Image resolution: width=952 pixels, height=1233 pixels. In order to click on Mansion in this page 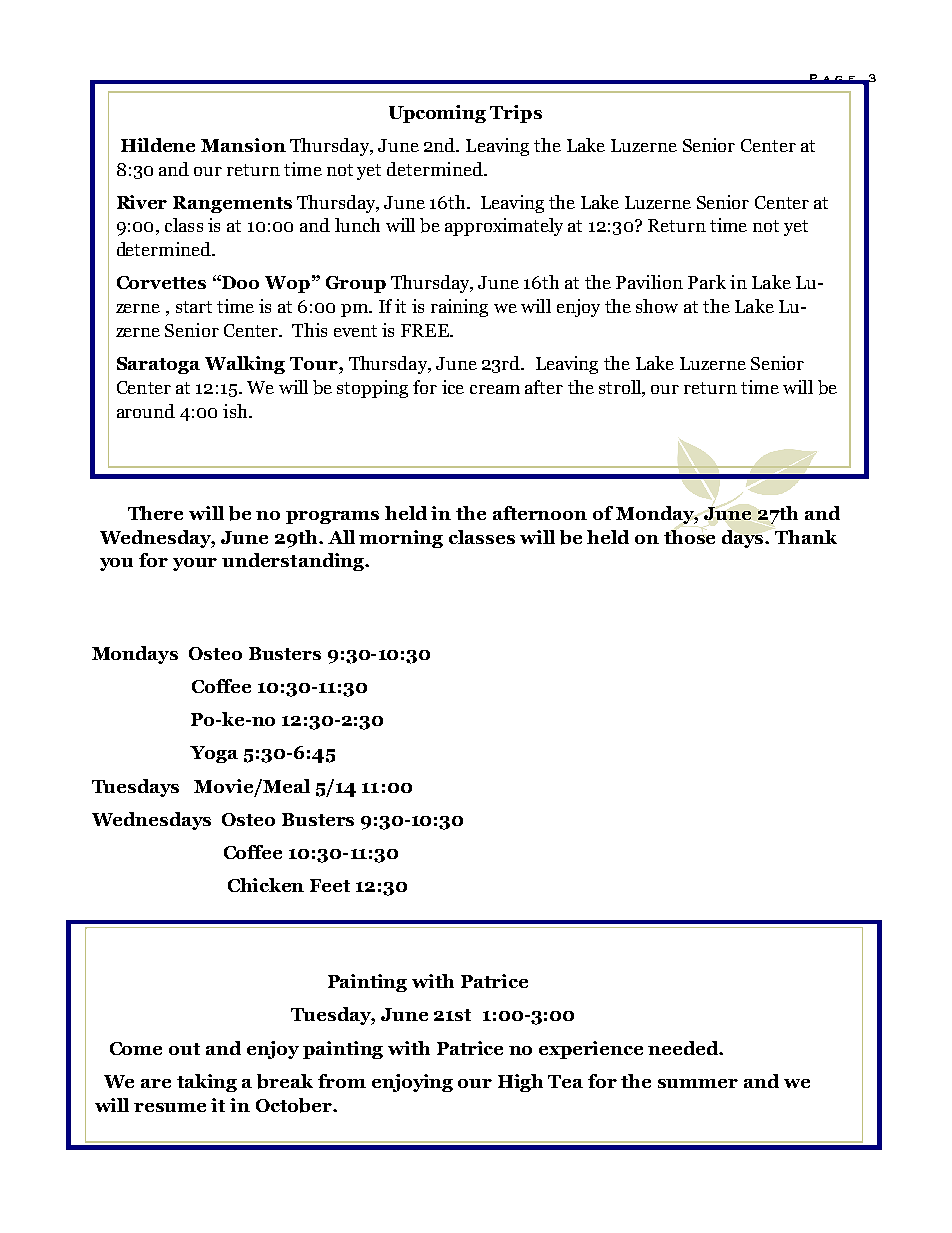, I will do `click(243, 145)`.
